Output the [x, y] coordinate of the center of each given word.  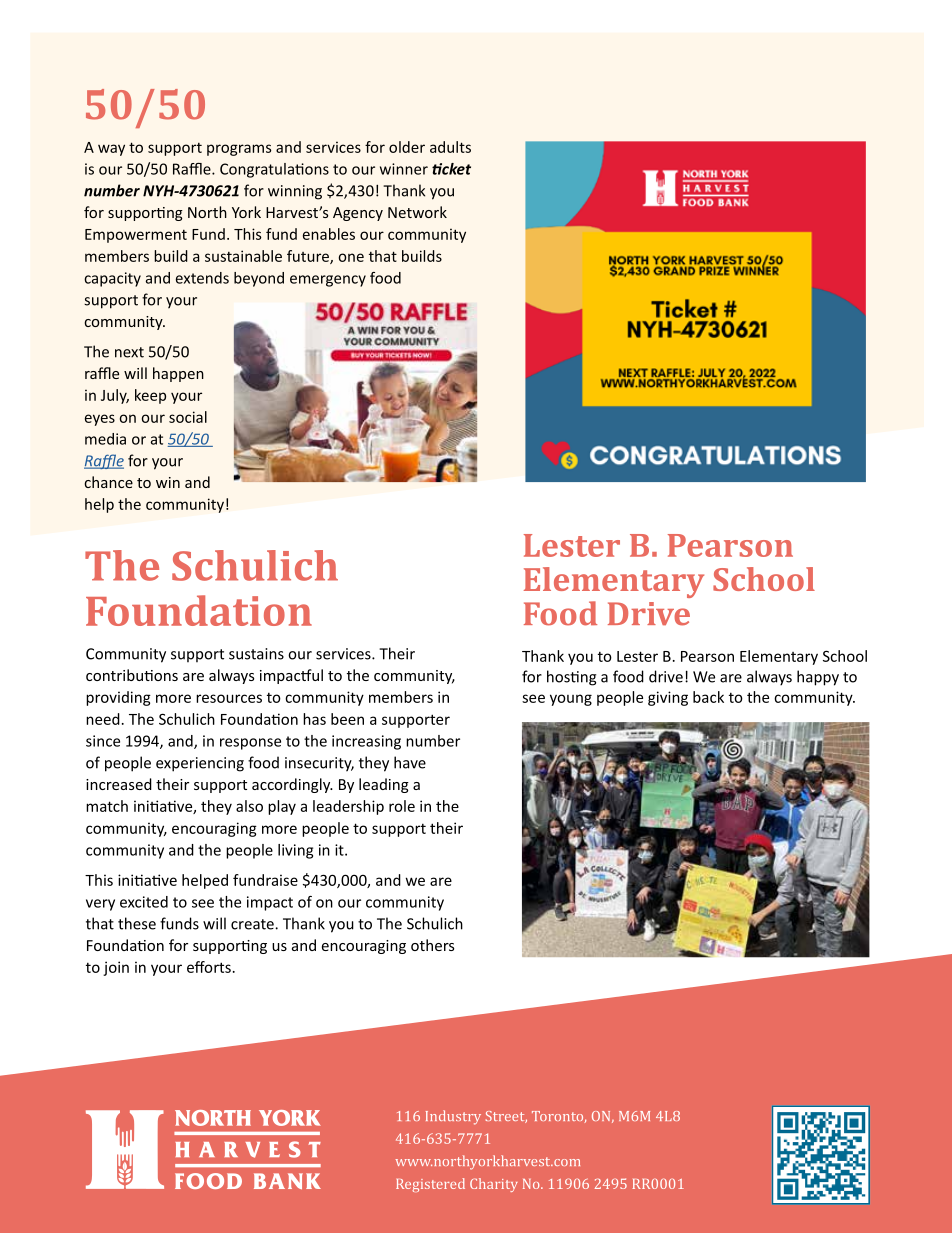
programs [239, 150]
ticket [451, 169]
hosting [571, 678]
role [402, 806]
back [708, 697]
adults [450, 147]
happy [818, 678]
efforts [209, 967]
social [188, 417]
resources [229, 698]
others [432, 945]
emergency [328, 281]
